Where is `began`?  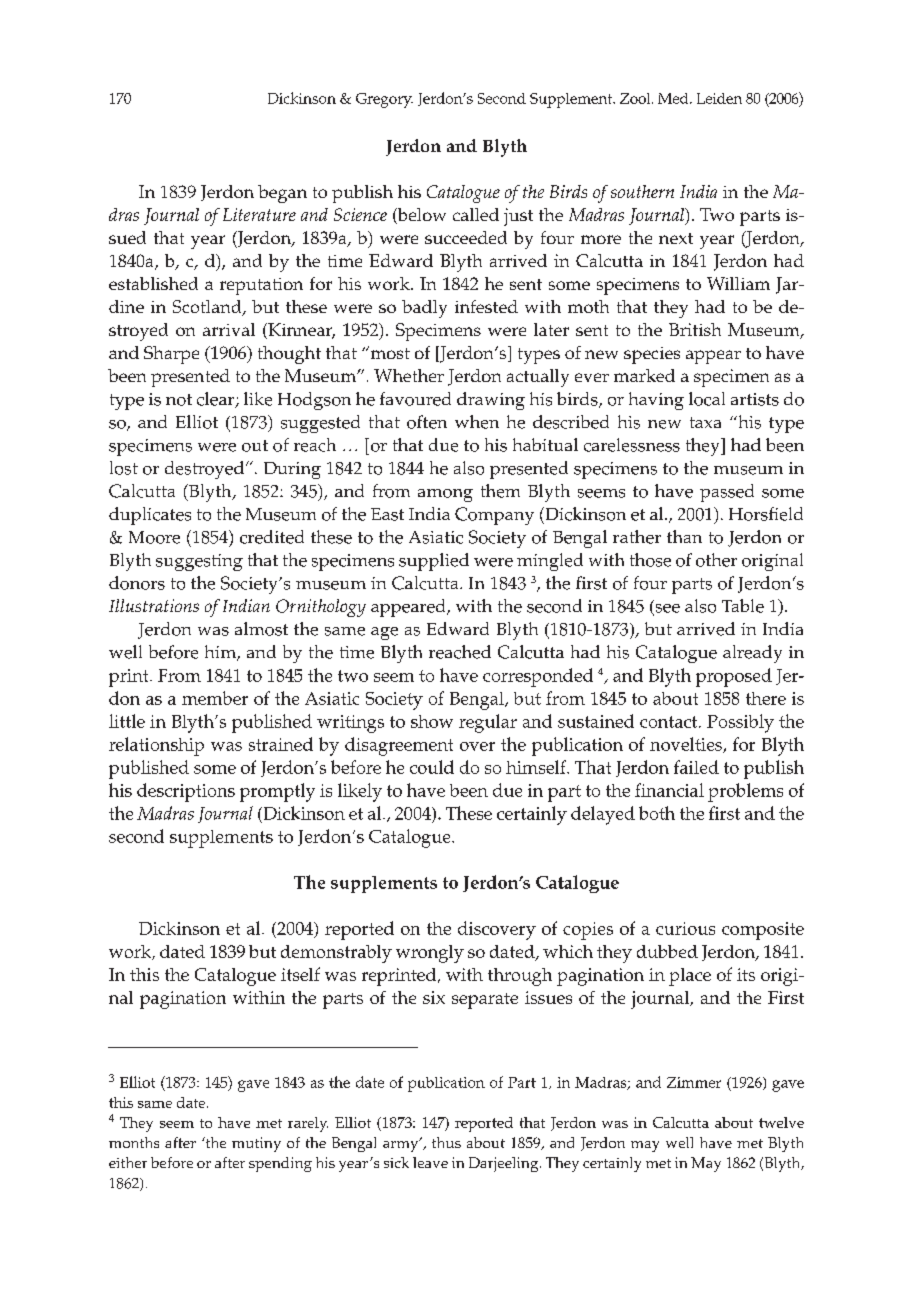 began is located at coordinates (282, 194).
